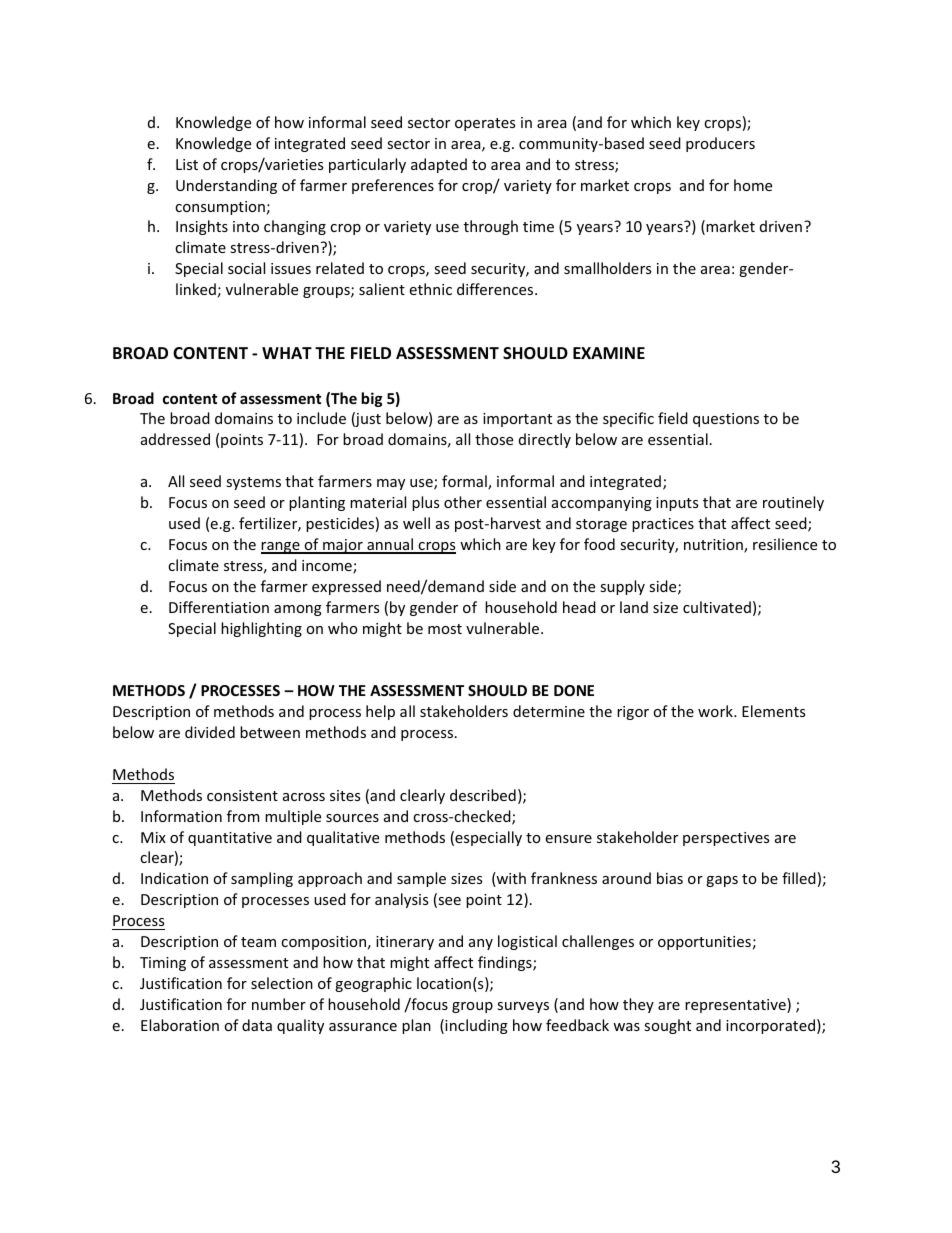 The image size is (952, 1233). What do you see at coordinates (219, 607) in the screenshot?
I see `Differentiation` at bounding box center [219, 607].
